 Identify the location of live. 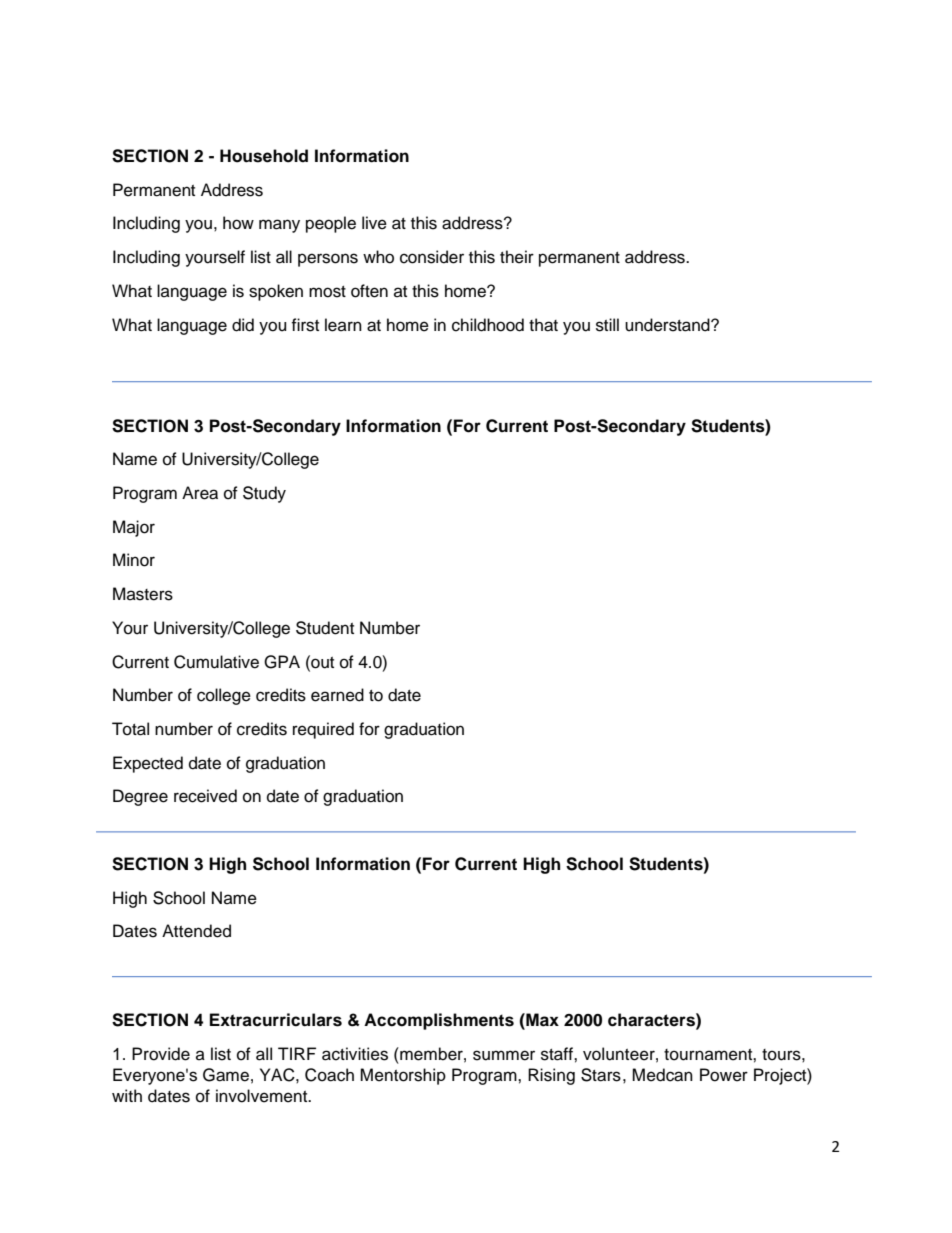
(374, 223).
